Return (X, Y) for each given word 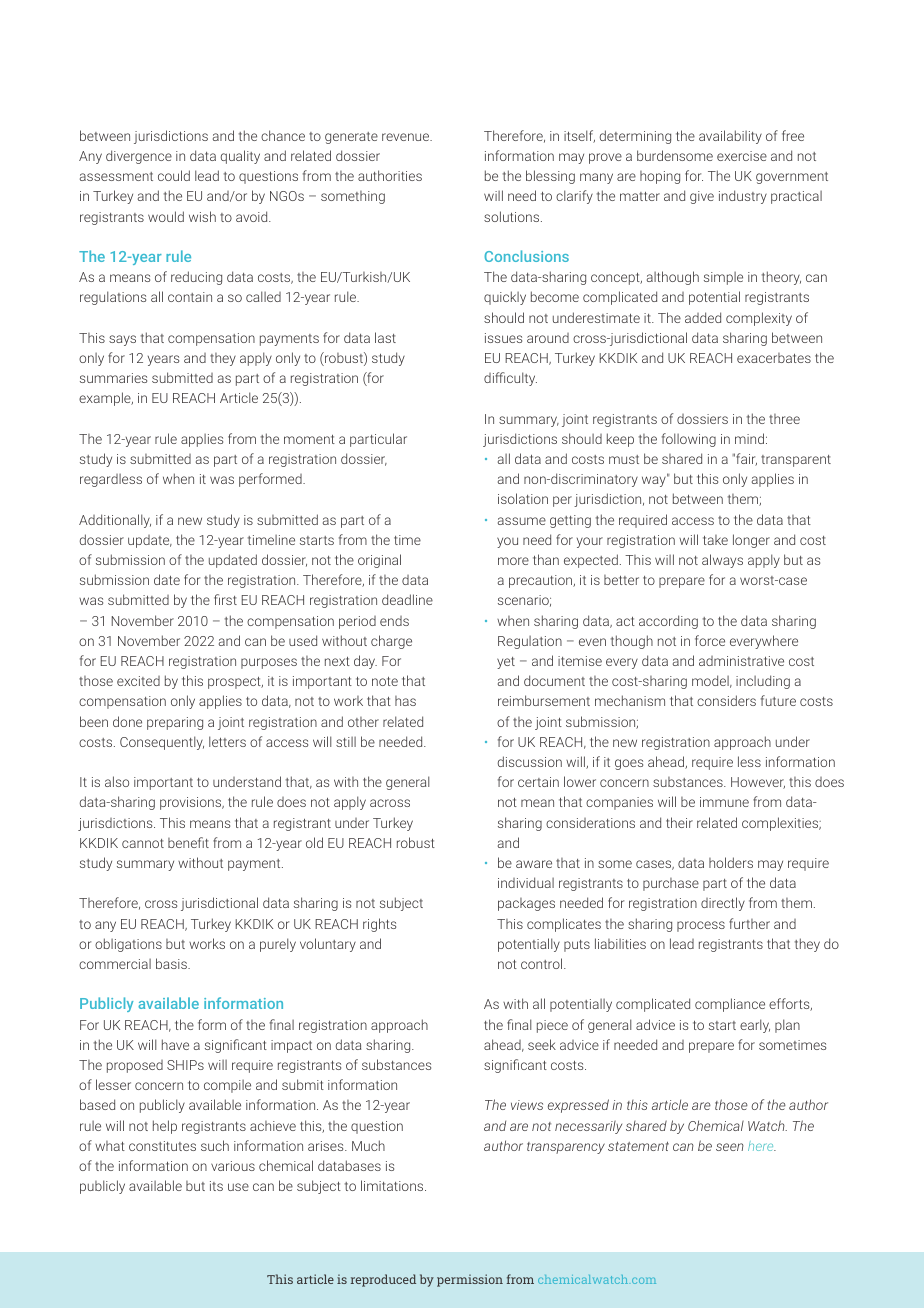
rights (379, 925)
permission (470, 1280)
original (379, 561)
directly (723, 904)
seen (730, 1147)
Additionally (115, 521)
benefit (188, 842)
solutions (513, 216)
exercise (742, 156)
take (715, 540)
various (233, 1166)
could (174, 175)
